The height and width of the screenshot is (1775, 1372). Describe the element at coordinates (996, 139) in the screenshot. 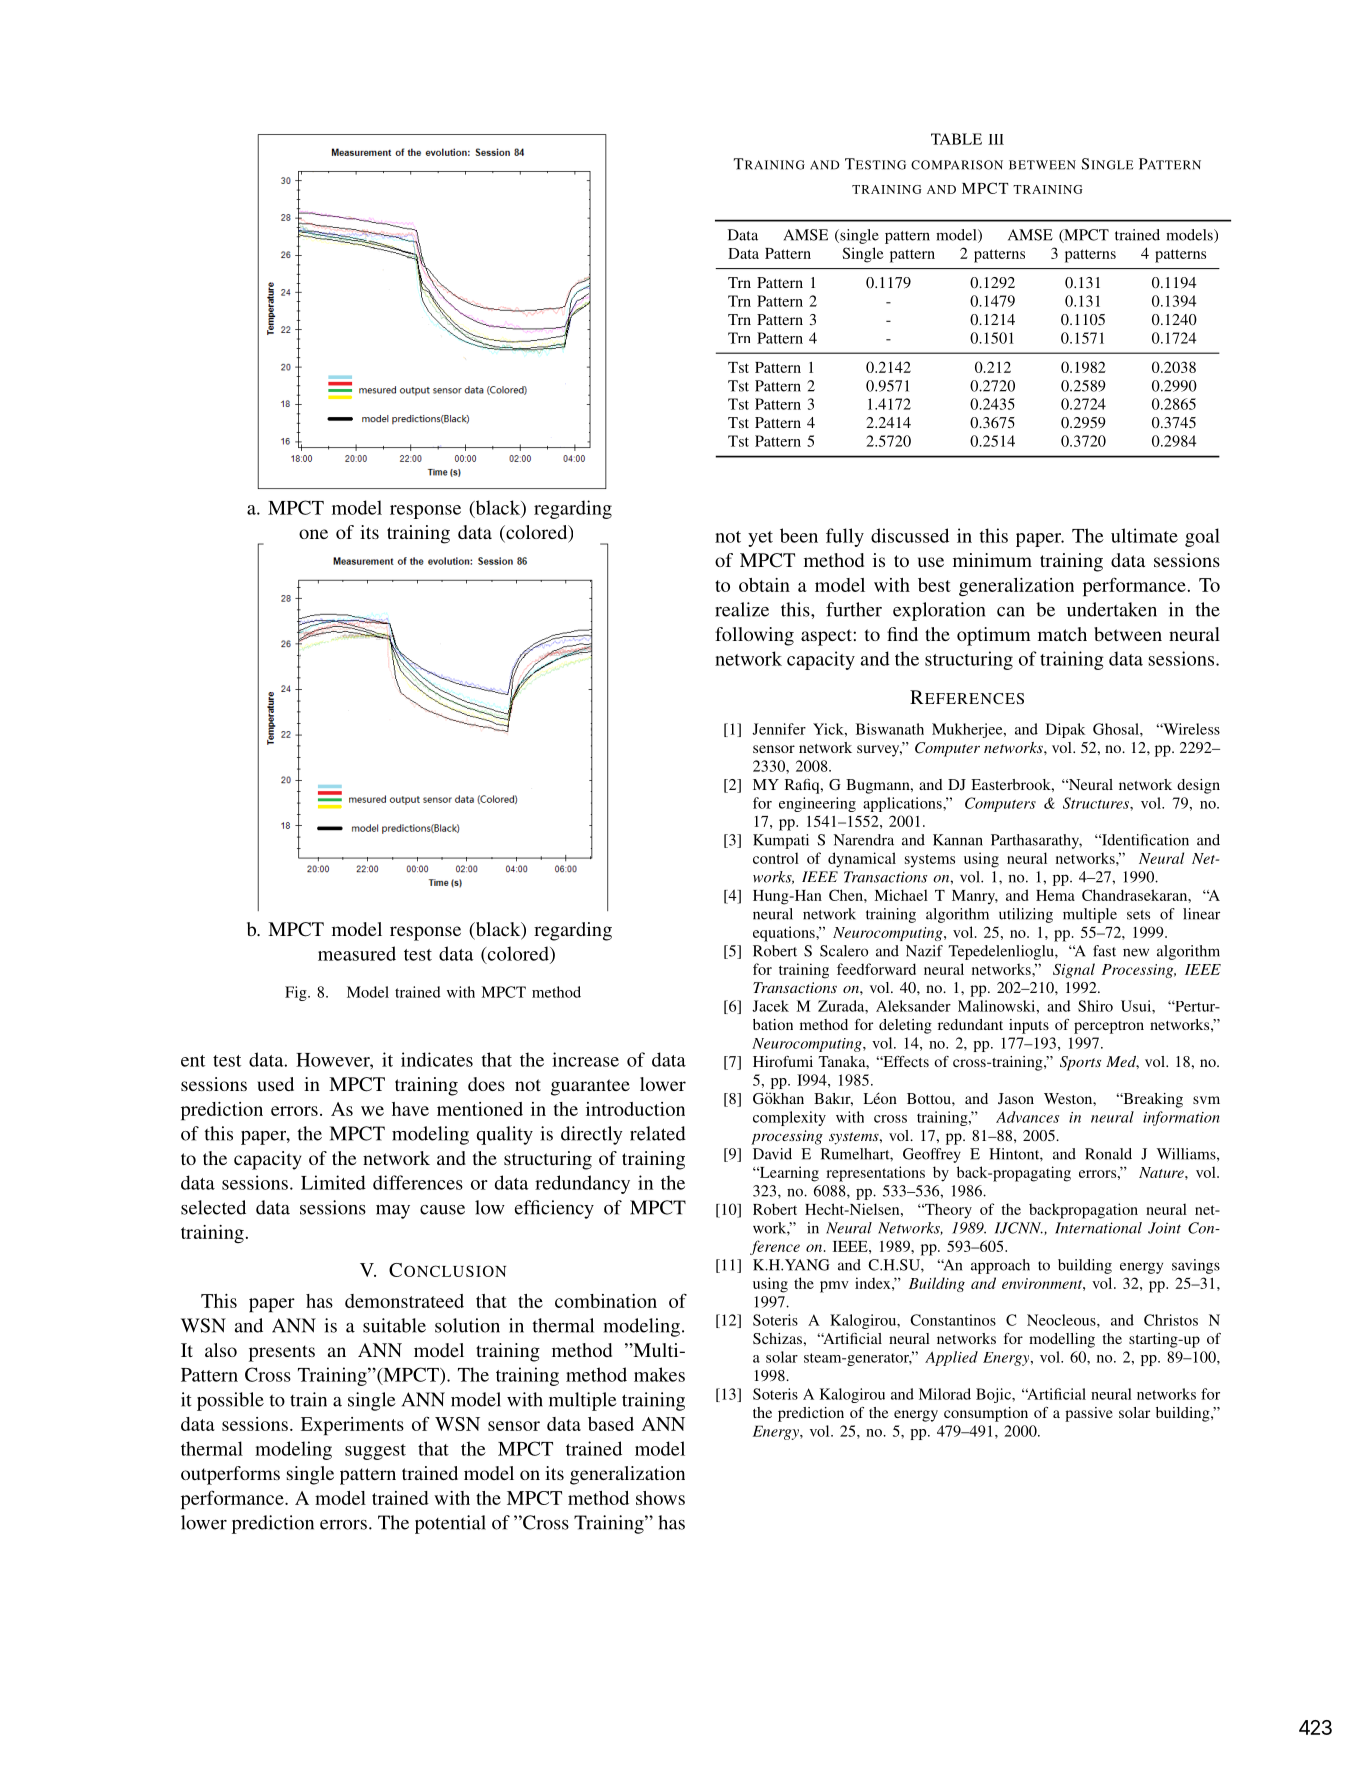

I see `III` at that location.
